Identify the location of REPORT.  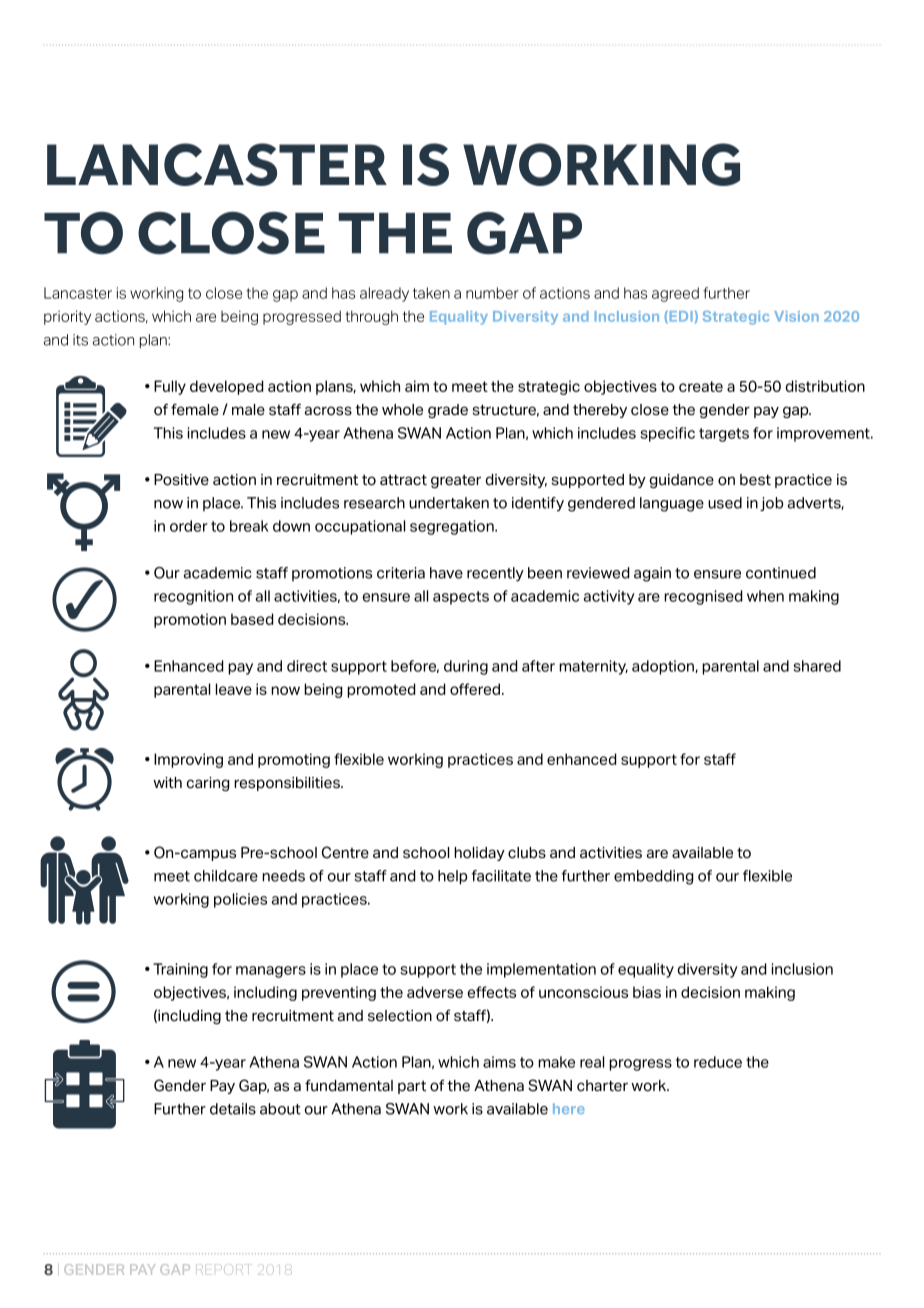
(222, 1269).
